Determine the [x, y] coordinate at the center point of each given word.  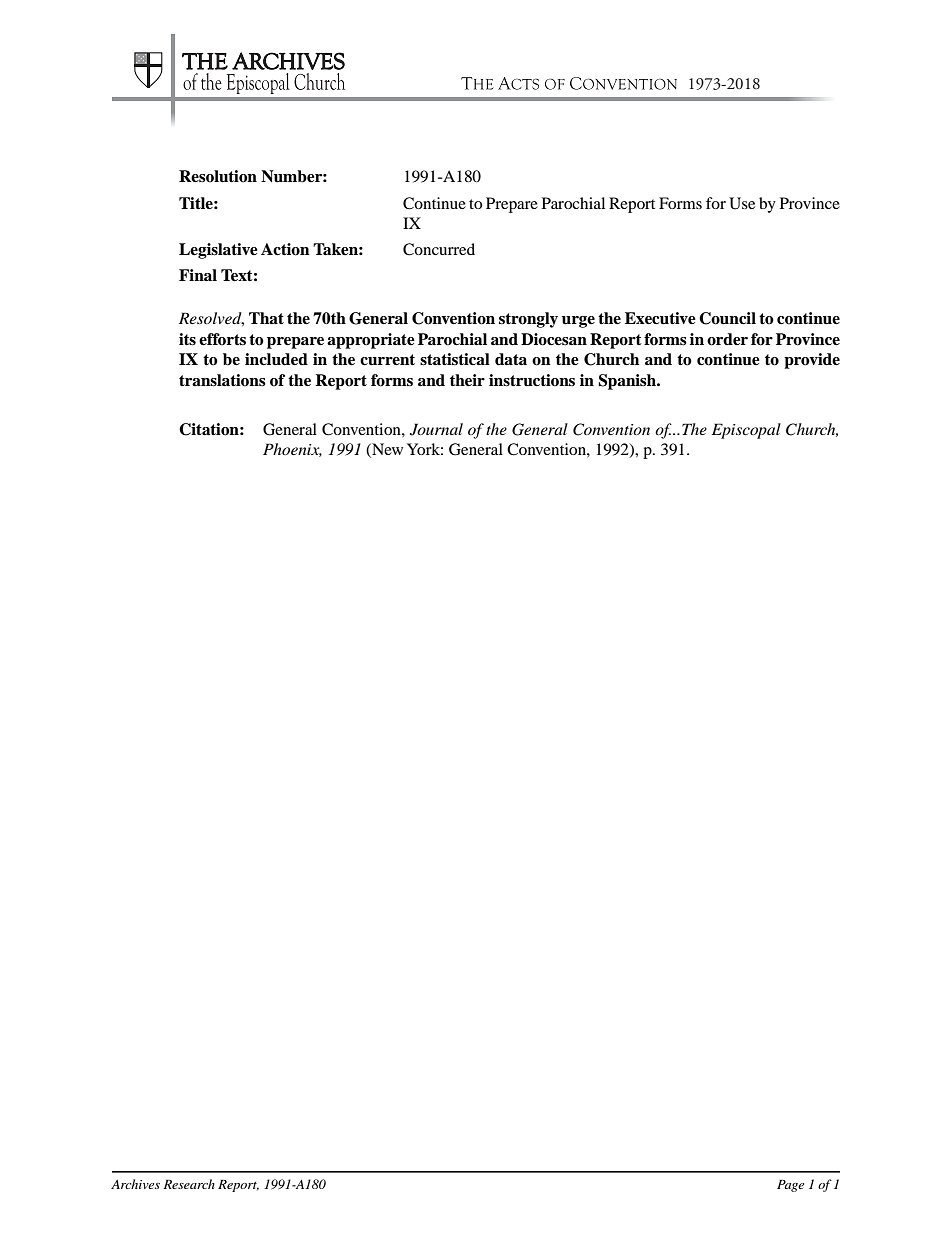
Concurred [439, 249]
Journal [436, 429]
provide [812, 361]
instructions [532, 380]
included [276, 359]
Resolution [218, 176]
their [467, 380]
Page [790, 1186]
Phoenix [292, 450]
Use [742, 203]
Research [189, 1184]
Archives [135, 1184]
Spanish [628, 382]
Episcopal [746, 431]
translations [222, 380]
